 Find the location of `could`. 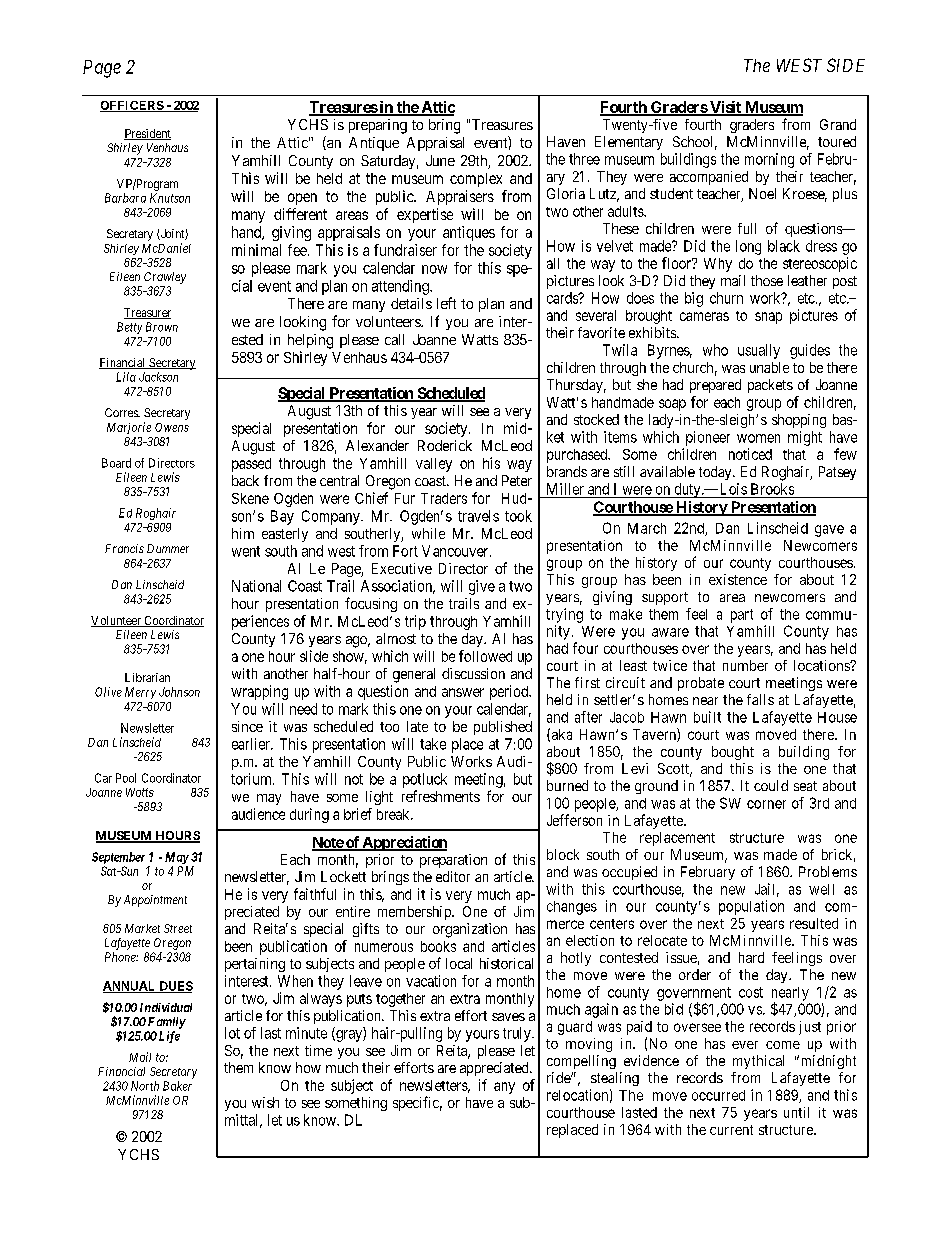

could is located at coordinates (771, 785).
